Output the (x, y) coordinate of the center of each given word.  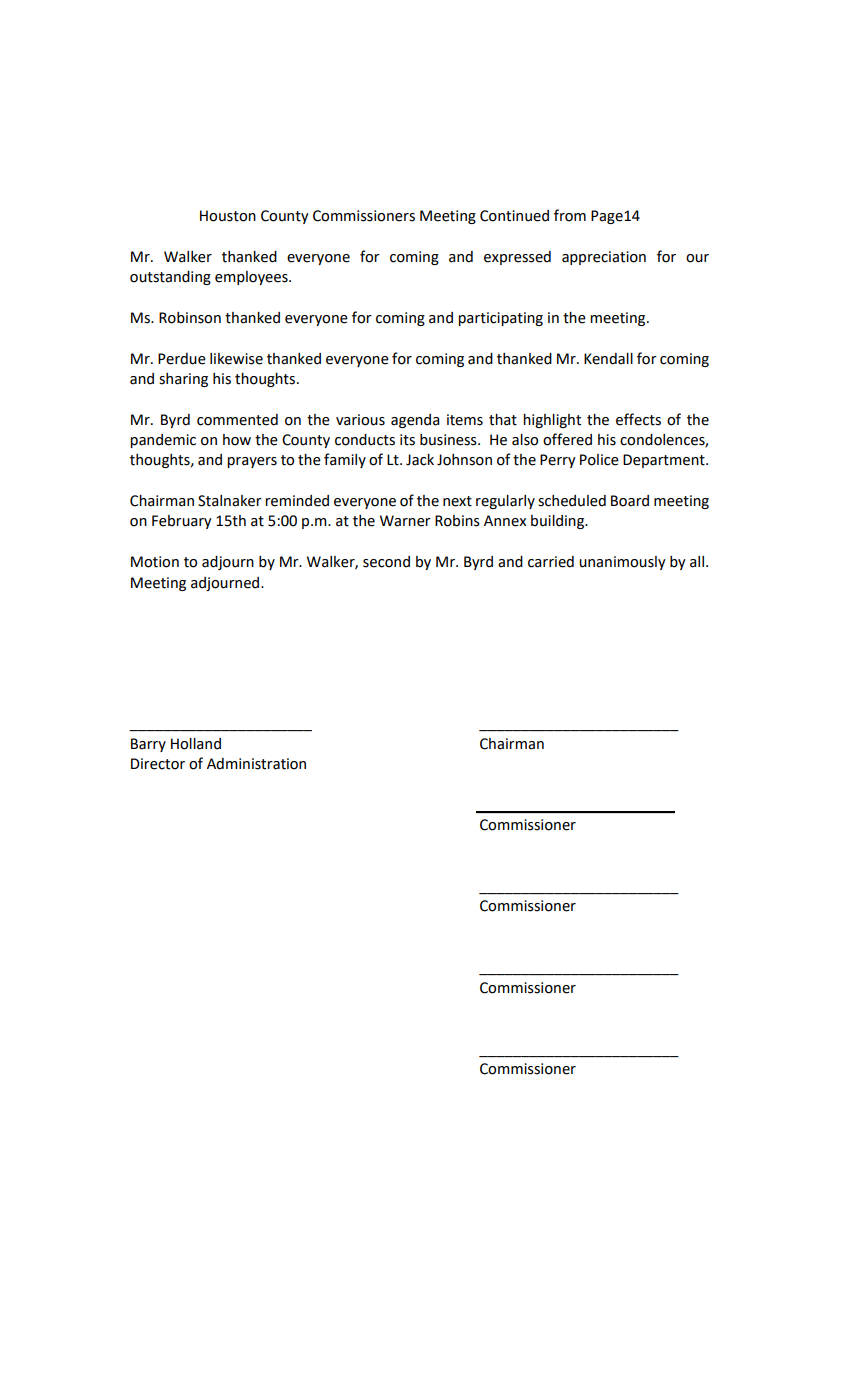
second (386, 562)
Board (630, 501)
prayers (252, 462)
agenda (415, 421)
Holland (196, 744)
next (457, 501)
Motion (155, 562)
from (570, 215)
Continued (514, 216)
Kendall (608, 359)
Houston (228, 216)
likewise (236, 359)
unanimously (622, 563)
